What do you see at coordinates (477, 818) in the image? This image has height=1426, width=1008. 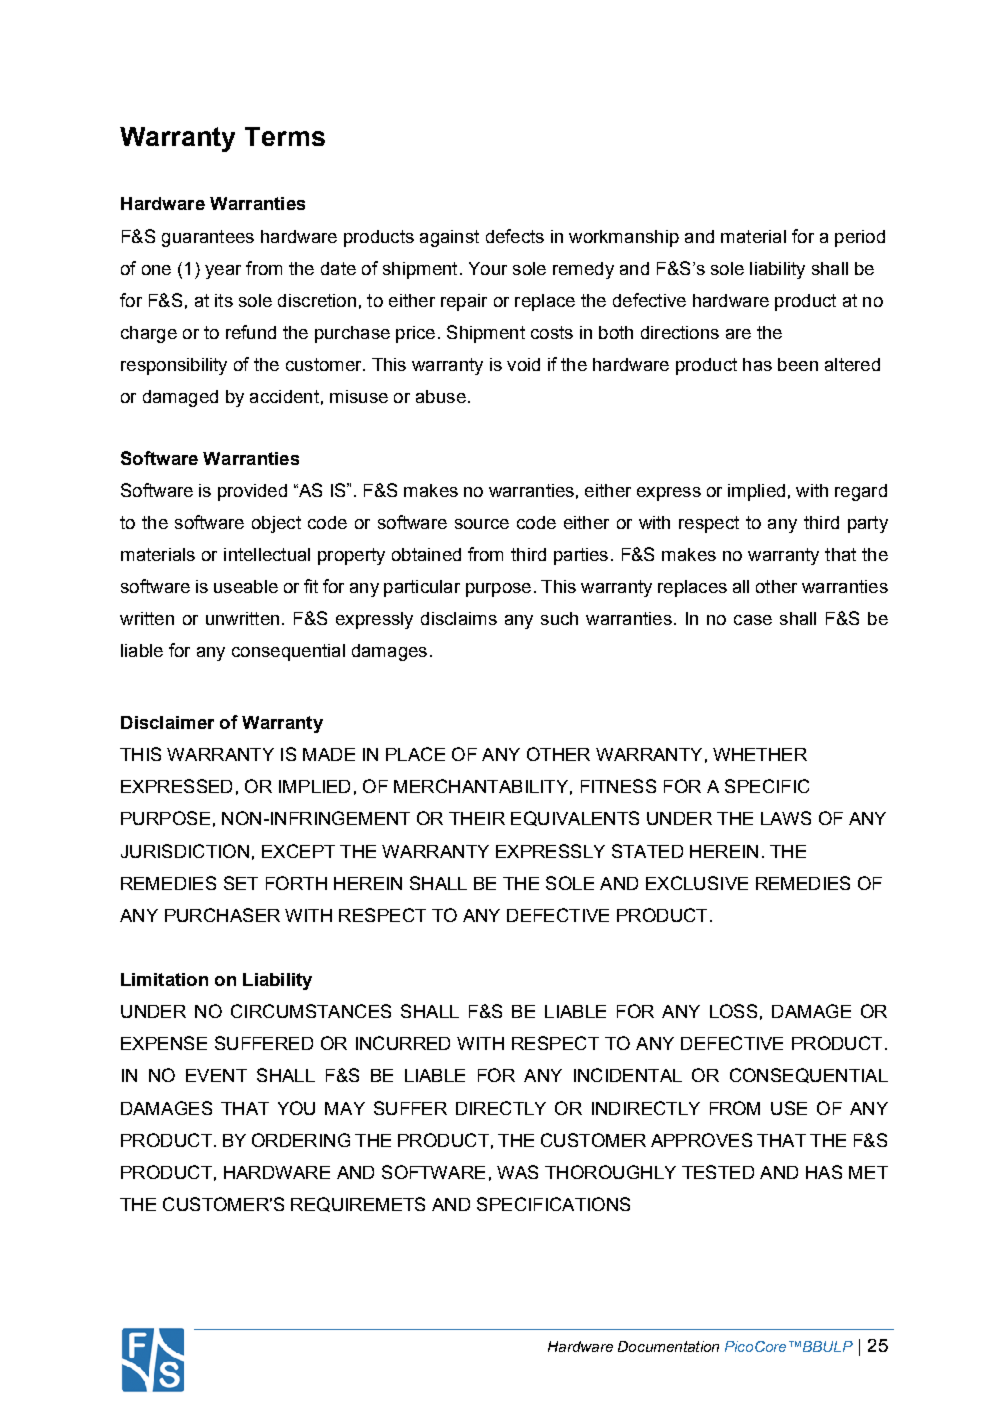 I see `THEIR` at bounding box center [477, 818].
